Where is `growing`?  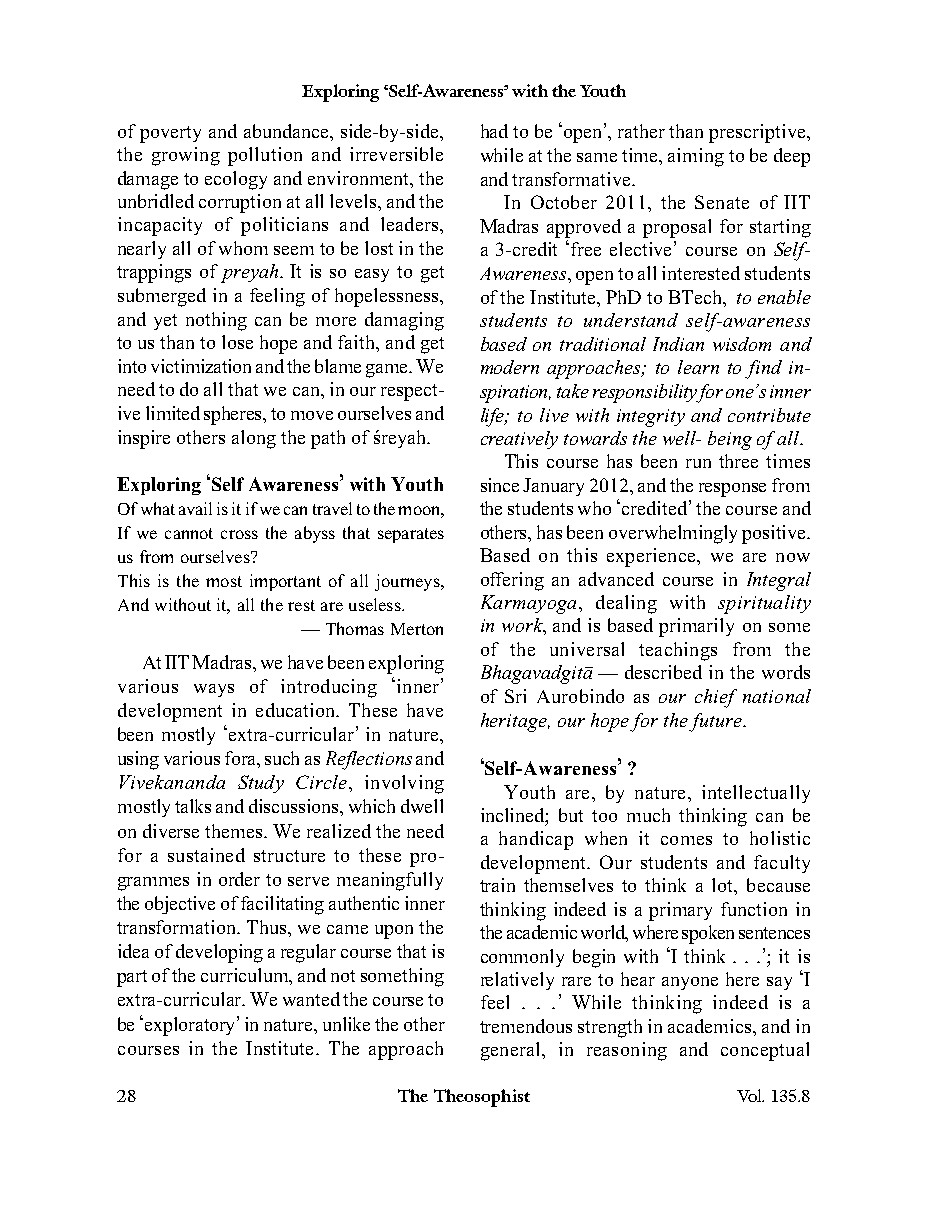
growing is located at coordinates (186, 156).
